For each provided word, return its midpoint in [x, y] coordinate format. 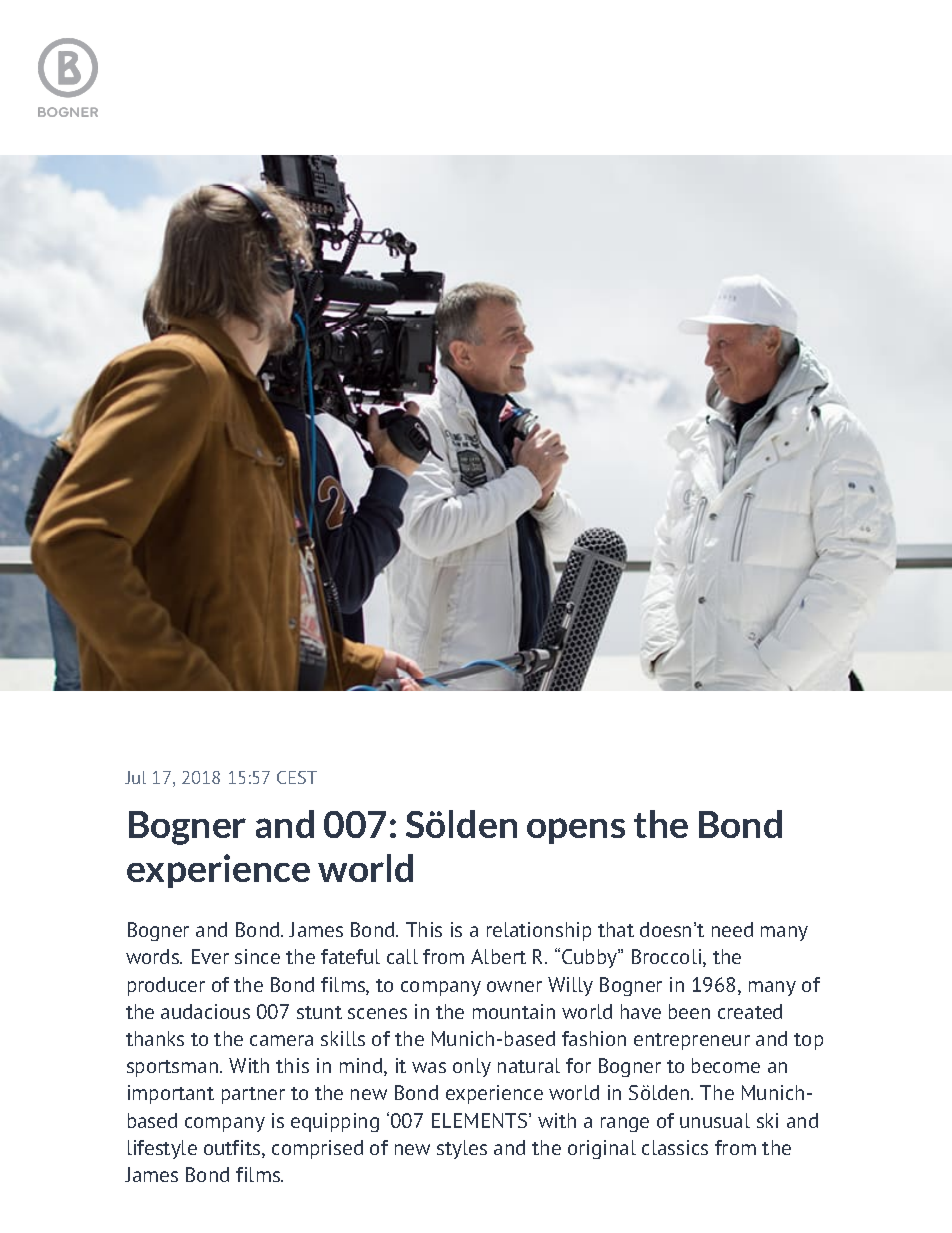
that [616, 929]
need [732, 929]
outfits [233, 1149]
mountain [514, 1011]
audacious [205, 1011]
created [750, 1011]
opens [576, 831]
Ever [210, 956]
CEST [297, 777]
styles [462, 1149]
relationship [539, 931]
